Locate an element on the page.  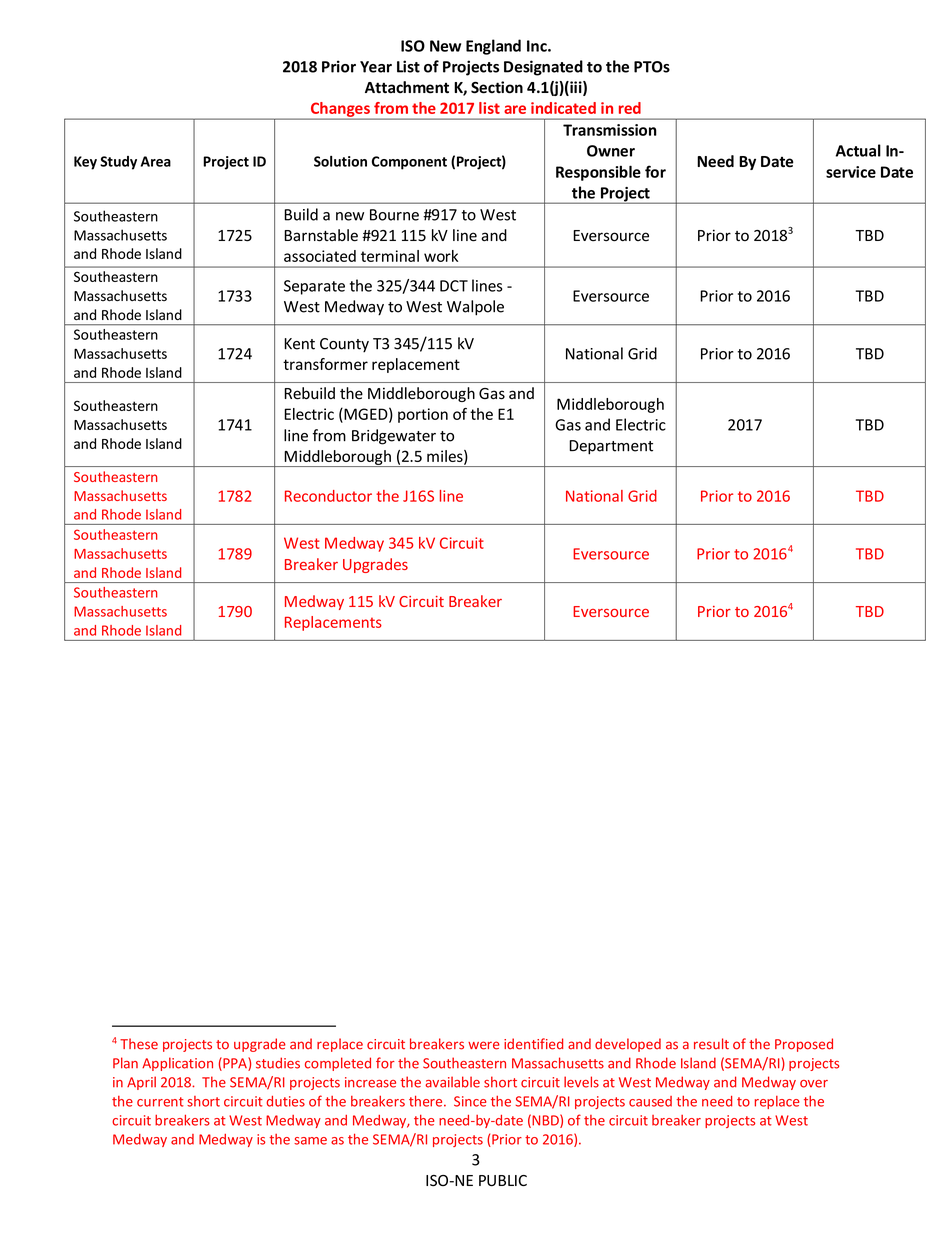
were is located at coordinates (484, 1045).
